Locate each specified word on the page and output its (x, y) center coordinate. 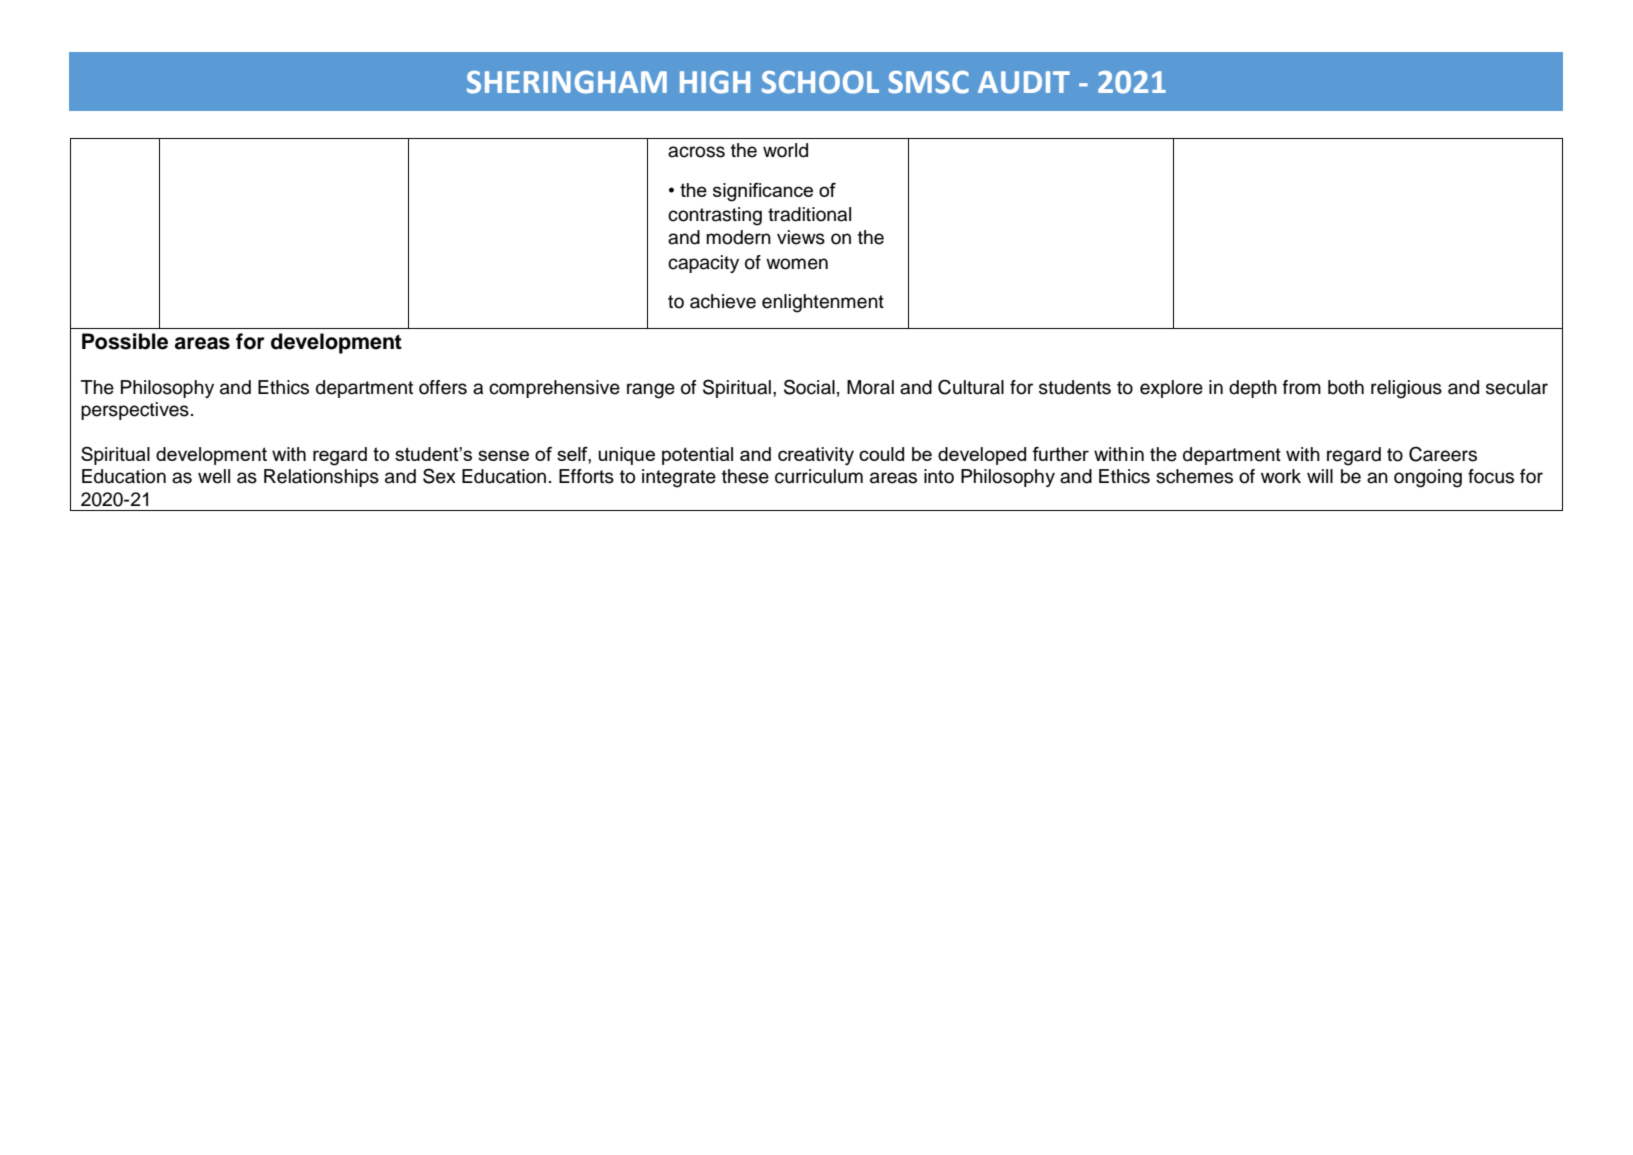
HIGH (715, 82)
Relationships (321, 478)
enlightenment (823, 303)
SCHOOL (820, 82)
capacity (703, 264)
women (797, 264)
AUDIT (1024, 82)
